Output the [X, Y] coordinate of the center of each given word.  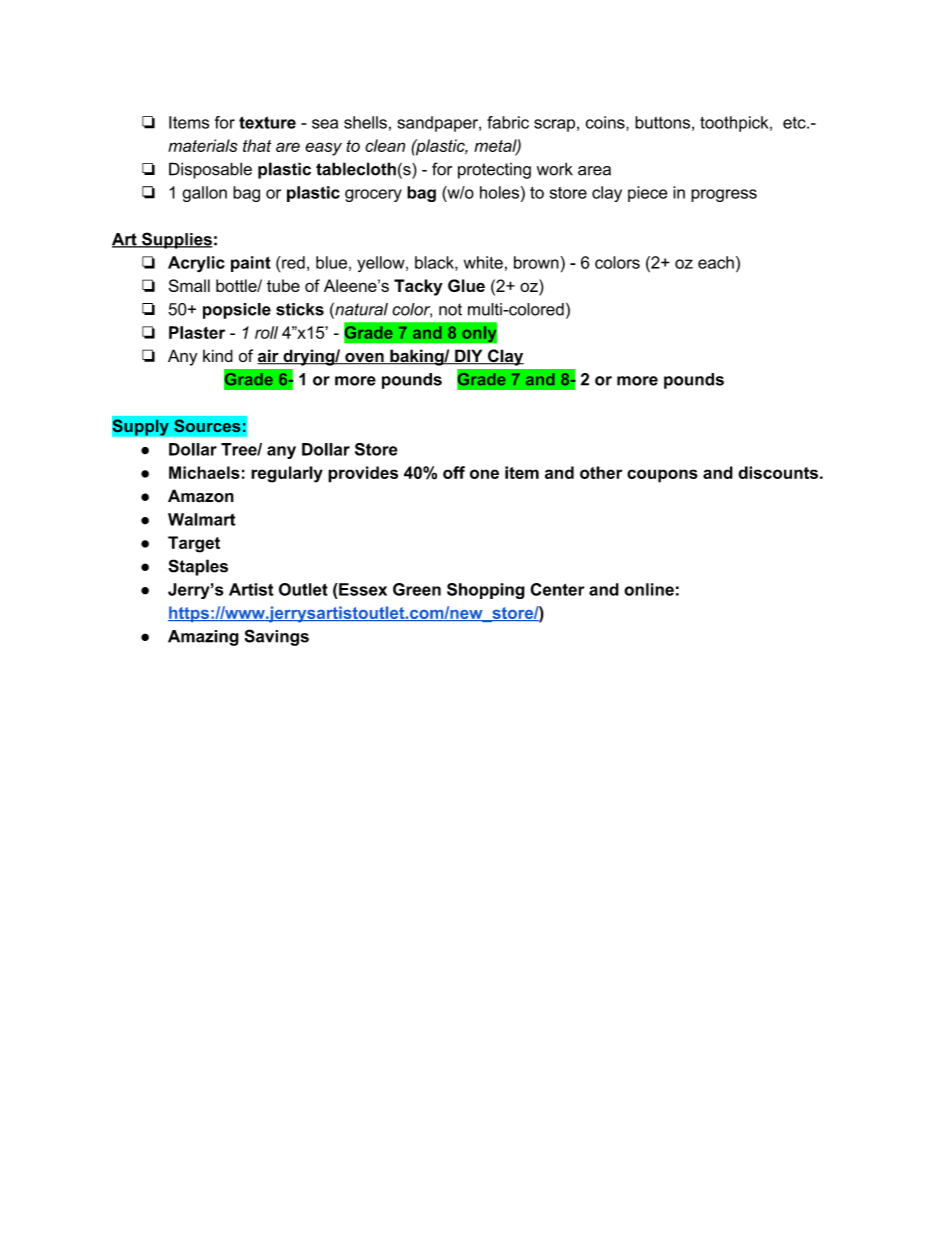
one [484, 474]
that [257, 145]
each [716, 262]
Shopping [486, 591]
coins [606, 122]
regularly [287, 474]
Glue [466, 285]
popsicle [237, 311]
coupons [662, 476]
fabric [508, 122]
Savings [277, 637]
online [649, 589]
